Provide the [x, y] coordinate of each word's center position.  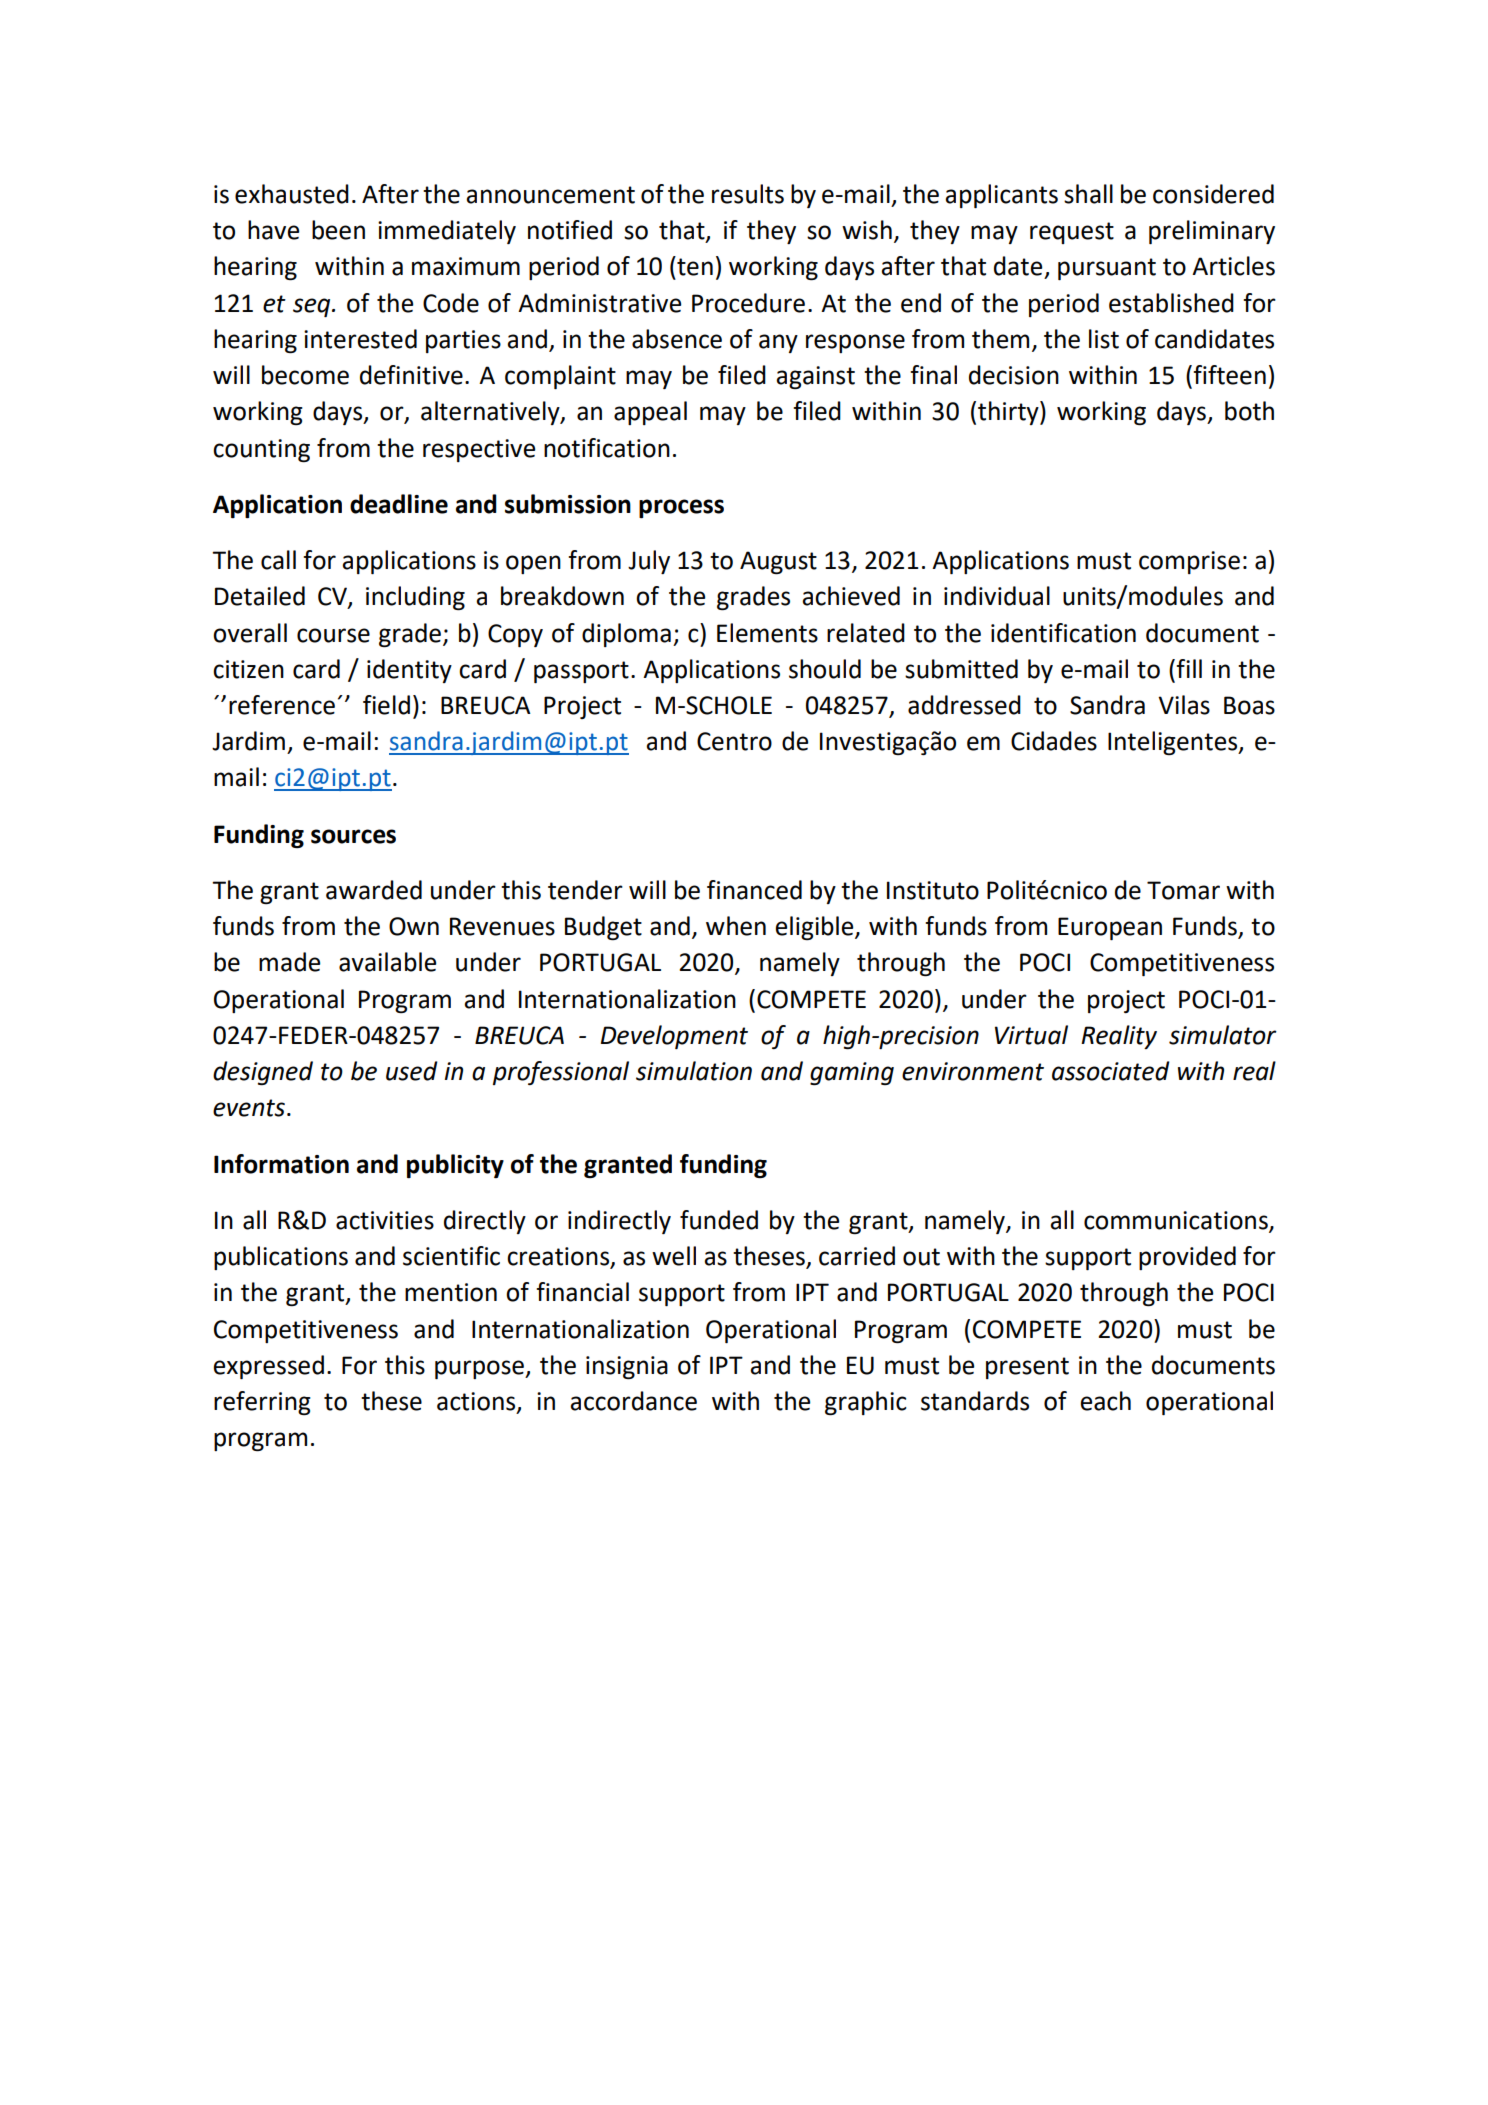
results [748, 194]
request [1072, 233]
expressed [268, 1367]
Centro [734, 741]
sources [353, 836]
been [338, 230]
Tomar [1183, 890]
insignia [627, 1368]
